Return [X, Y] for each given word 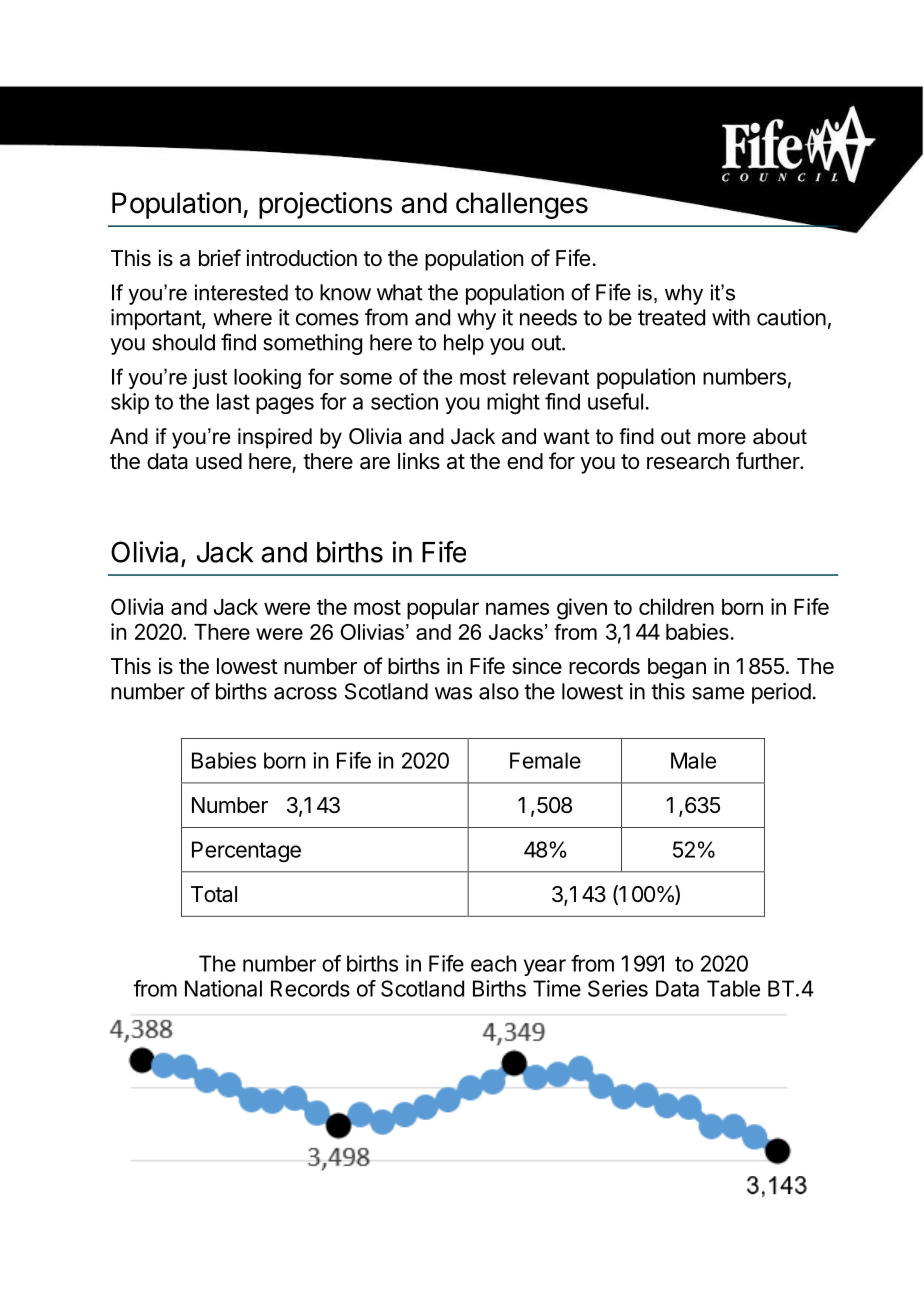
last [233, 401]
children [676, 606]
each [494, 963]
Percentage [246, 851]
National [223, 988]
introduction [301, 258]
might [513, 403]
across [305, 693]
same [718, 693]
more [722, 438]
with [731, 317]
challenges [522, 205]
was [453, 693]
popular [443, 609]
